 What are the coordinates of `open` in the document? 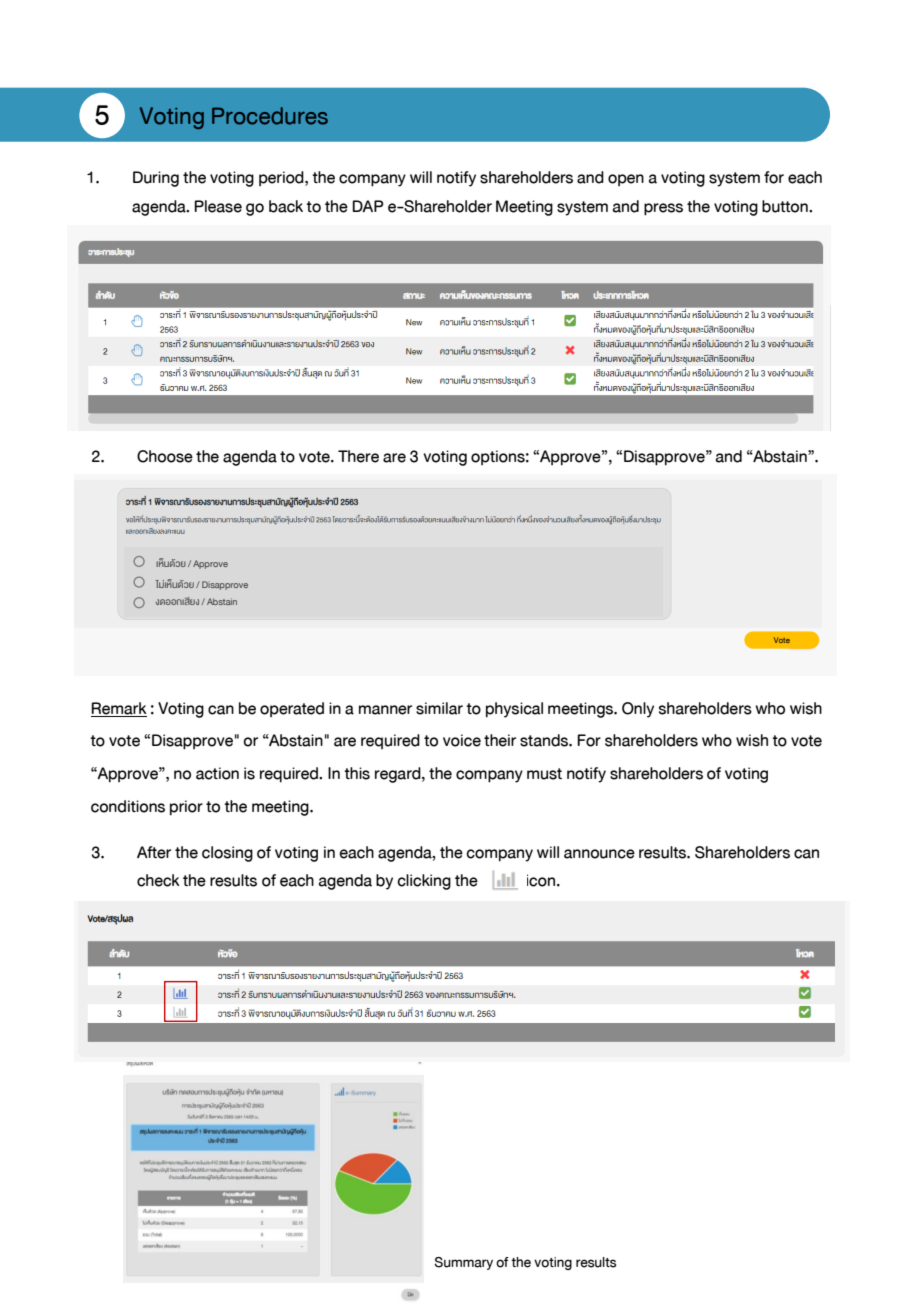 It's located at (626, 180).
